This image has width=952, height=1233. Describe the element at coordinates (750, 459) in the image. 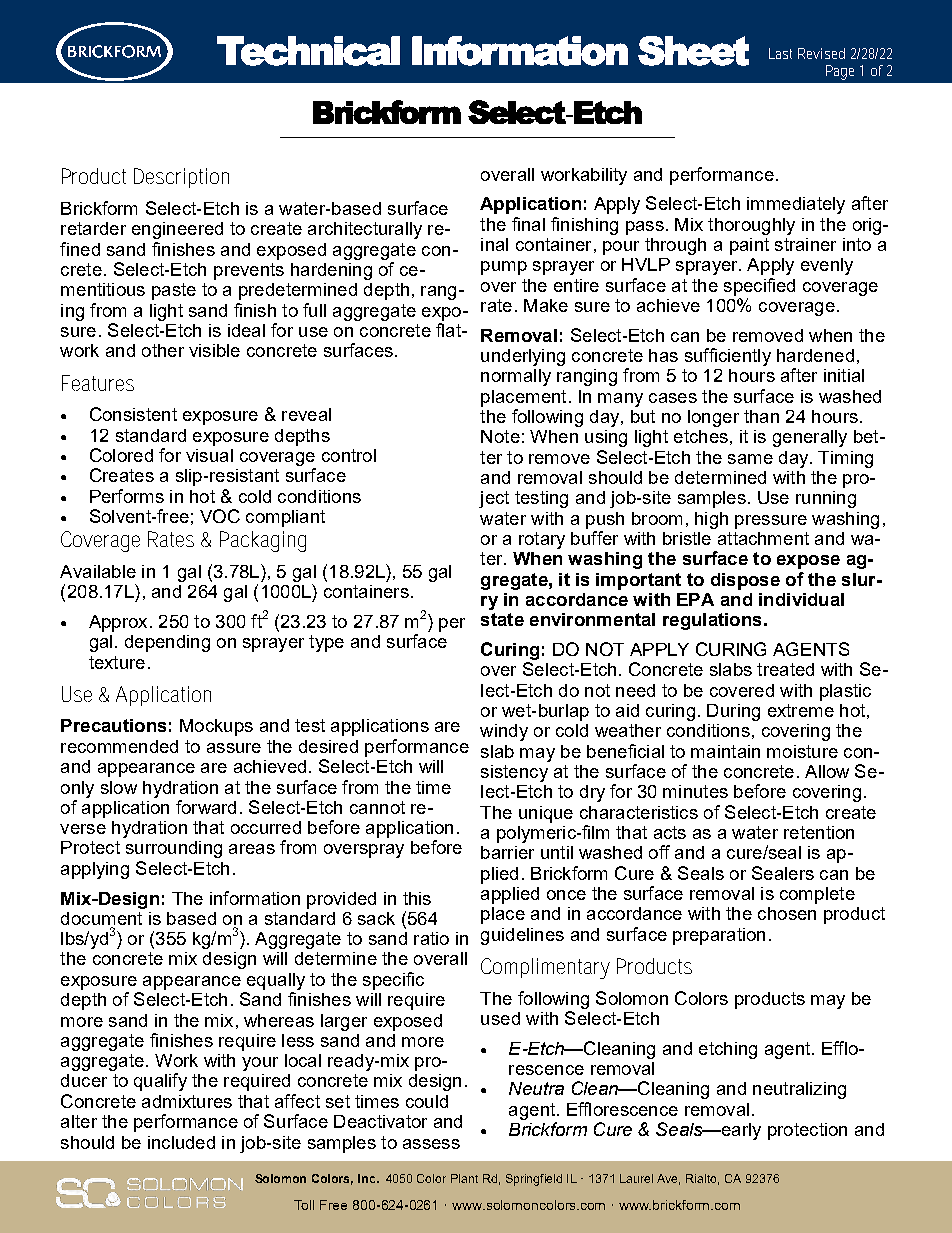

I see `same` at that location.
